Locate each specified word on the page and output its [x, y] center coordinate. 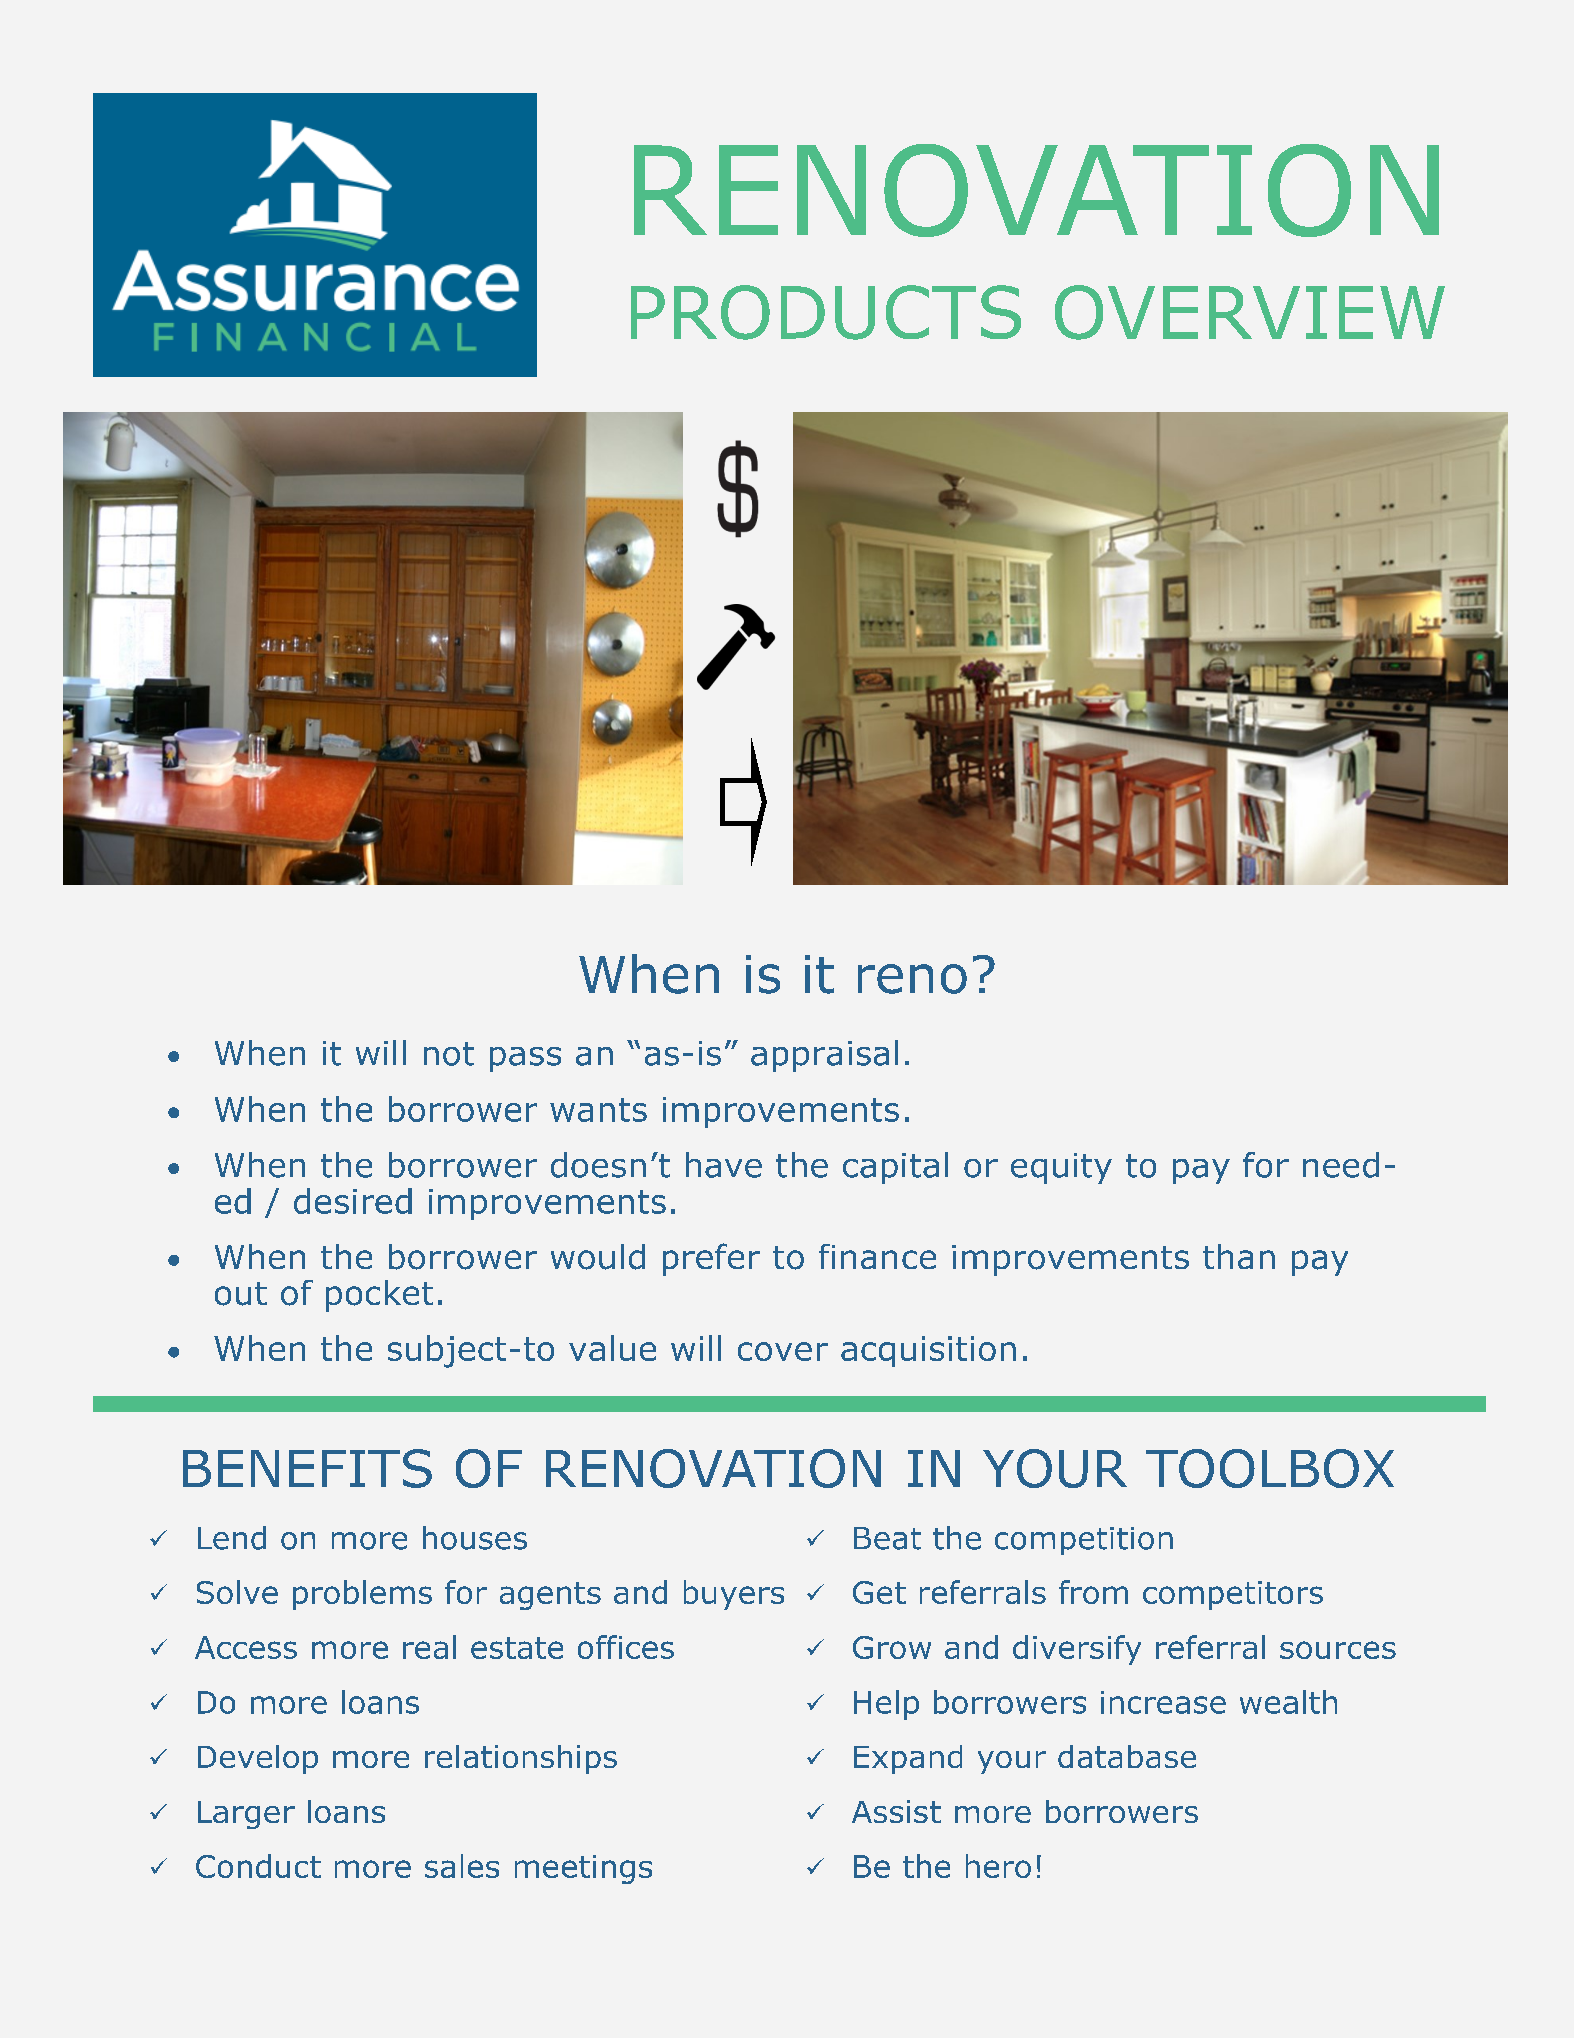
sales [462, 1866]
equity [1061, 1168]
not [449, 1054]
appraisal [824, 1056]
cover [783, 1351]
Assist [896, 1811]
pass [525, 1059]
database [1127, 1756]
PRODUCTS [826, 312]
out [241, 1294]
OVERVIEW [1250, 312]
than [1239, 1256]
